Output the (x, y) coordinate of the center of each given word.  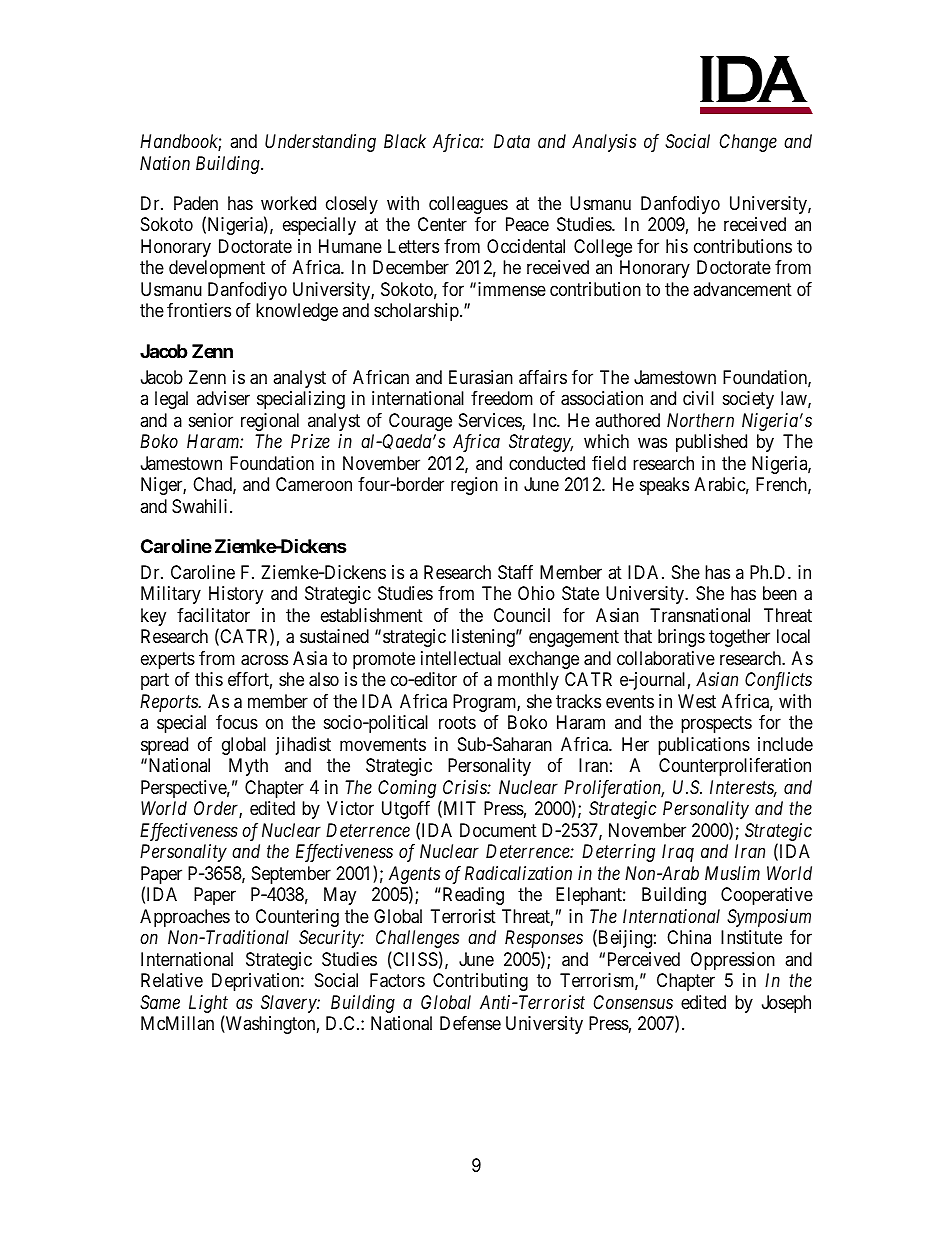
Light (208, 1004)
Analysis (604, 143)
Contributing (480, 982)
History (236, 595)
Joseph (786, 1004)
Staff (515, 572)
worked (288, 203)
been (780, 593)
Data (512, 141)
